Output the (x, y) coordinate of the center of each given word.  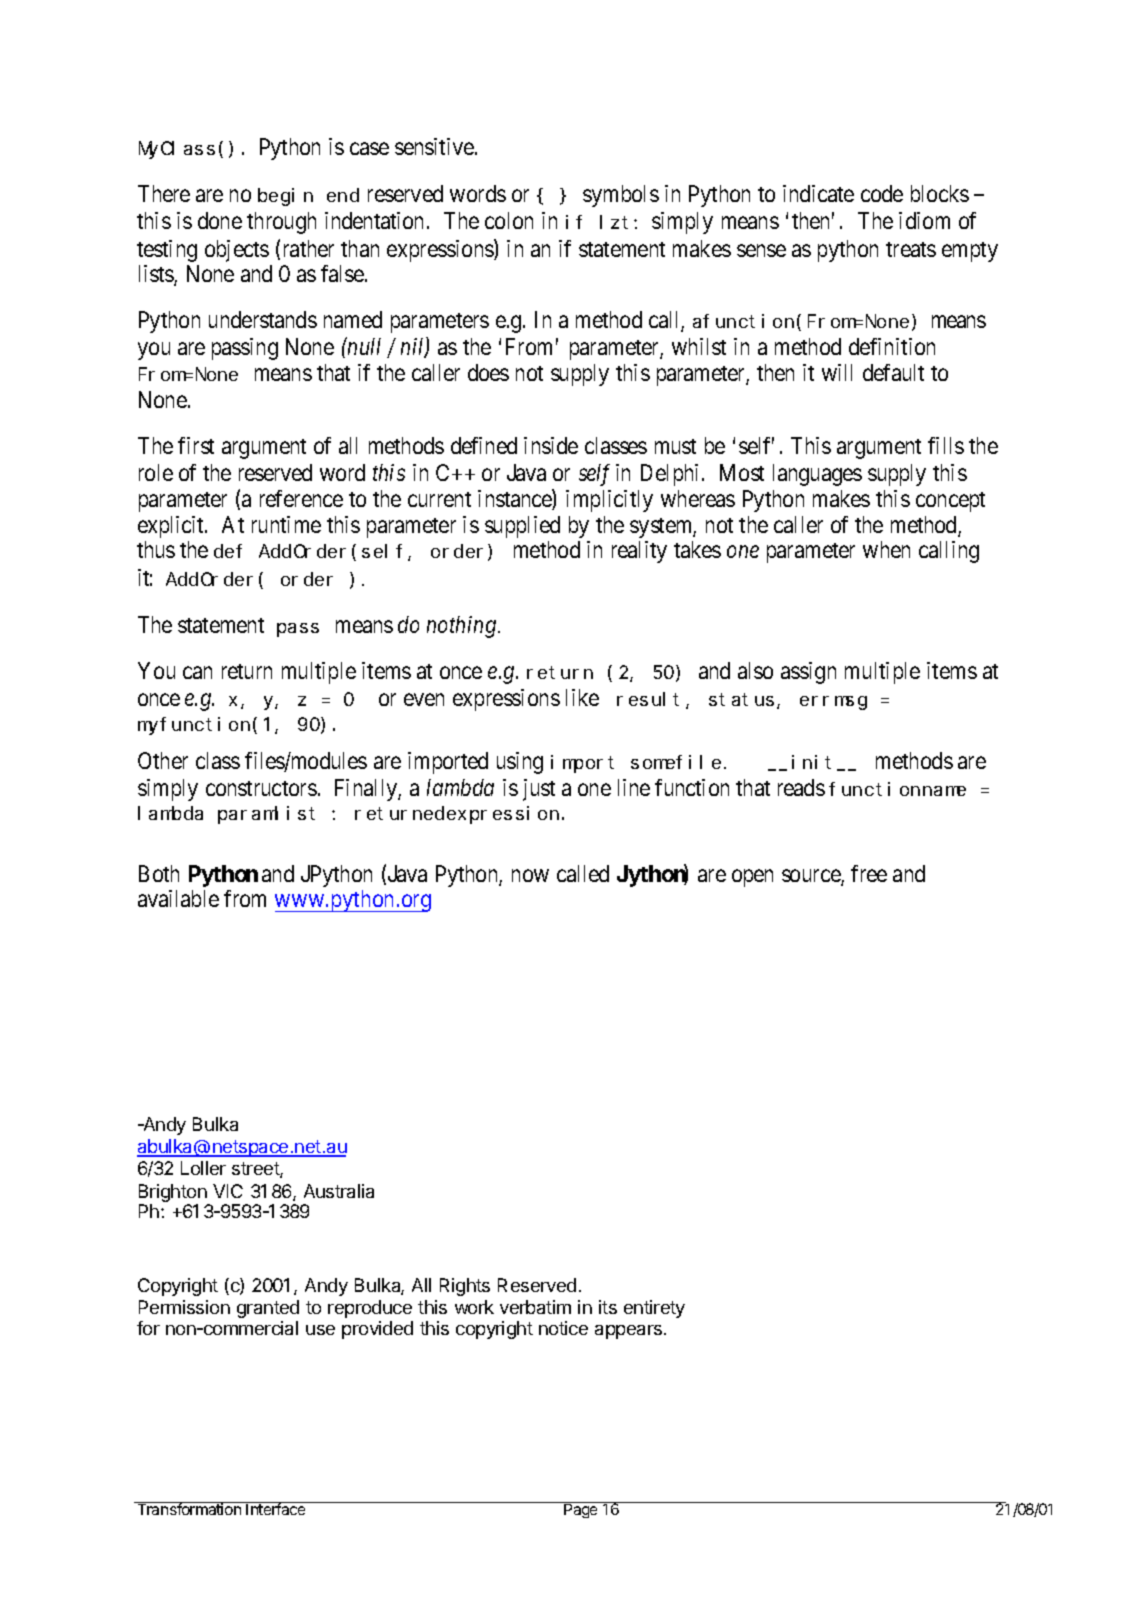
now (530, 875)
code (882, 193)
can (197, 672)
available (178, 898)
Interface (276, 1508)
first (196, 445)
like (582, 697)
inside (551, 445)
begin (285, 197)
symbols (621, 196)
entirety (654, 1309)
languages (817, 475)
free (869, 873)
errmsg (833, 703)
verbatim (535, 1307)
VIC (228, 1191)
